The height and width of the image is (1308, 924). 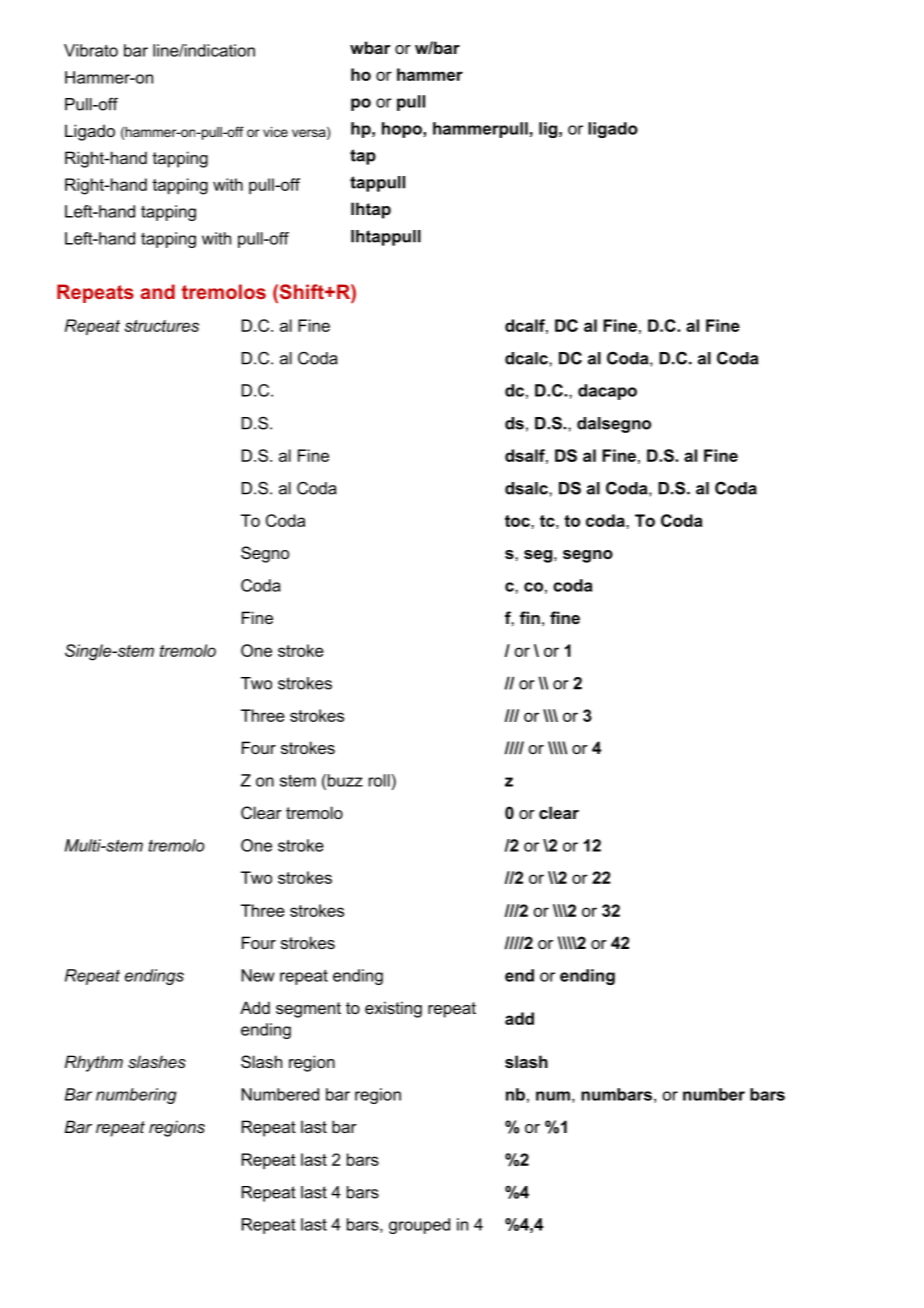 I want to click on grouped, so click(x=419, y=1226).
